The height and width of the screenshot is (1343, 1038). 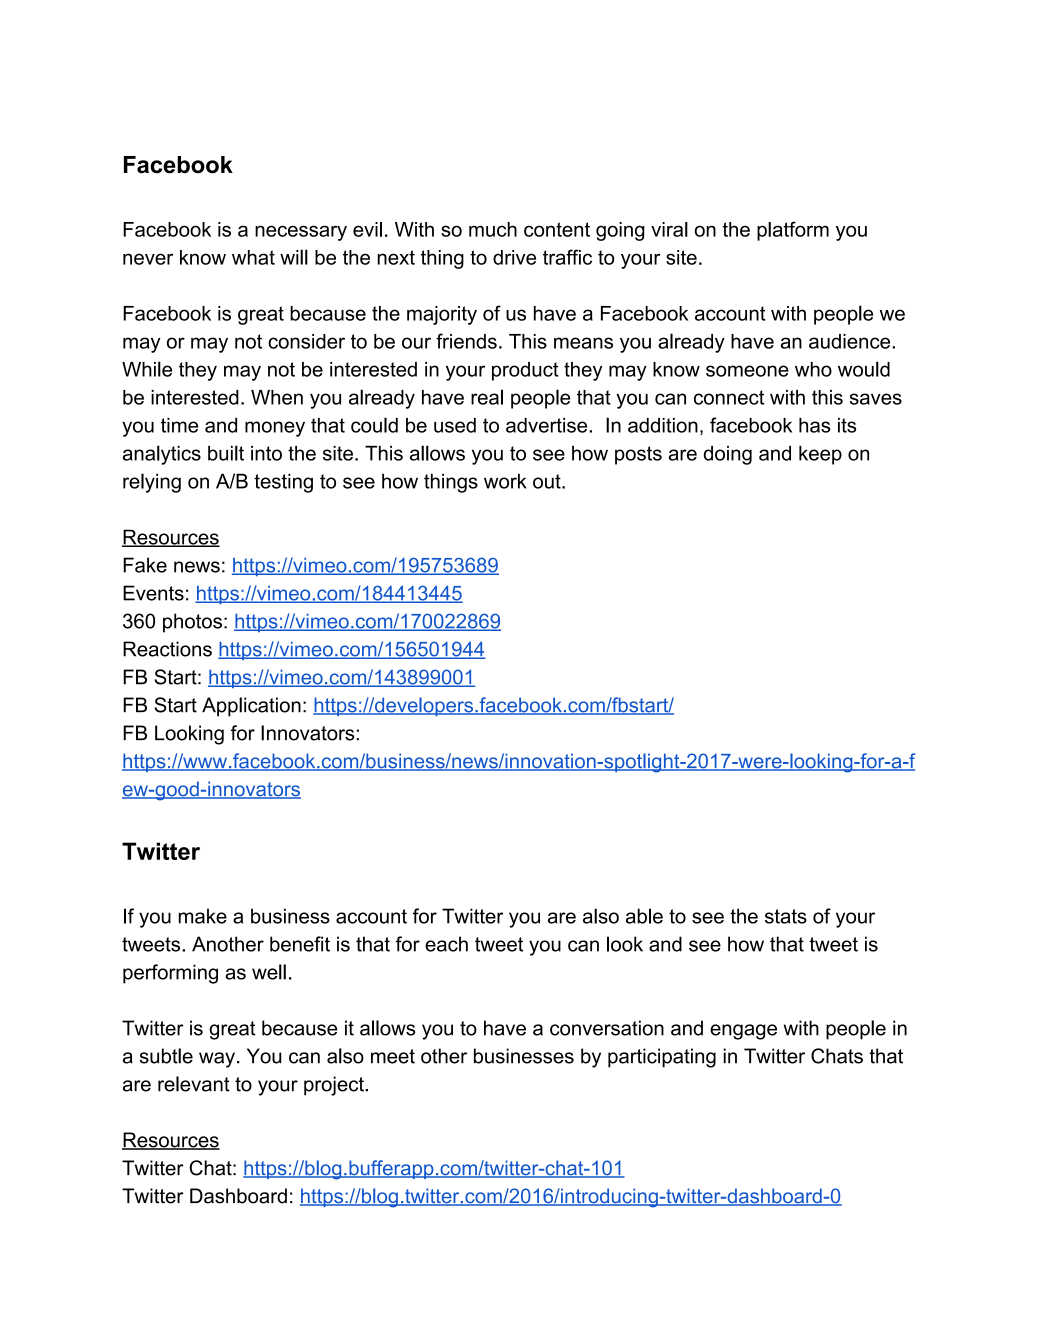 I want to click on each, so click(x=446, y=944).
